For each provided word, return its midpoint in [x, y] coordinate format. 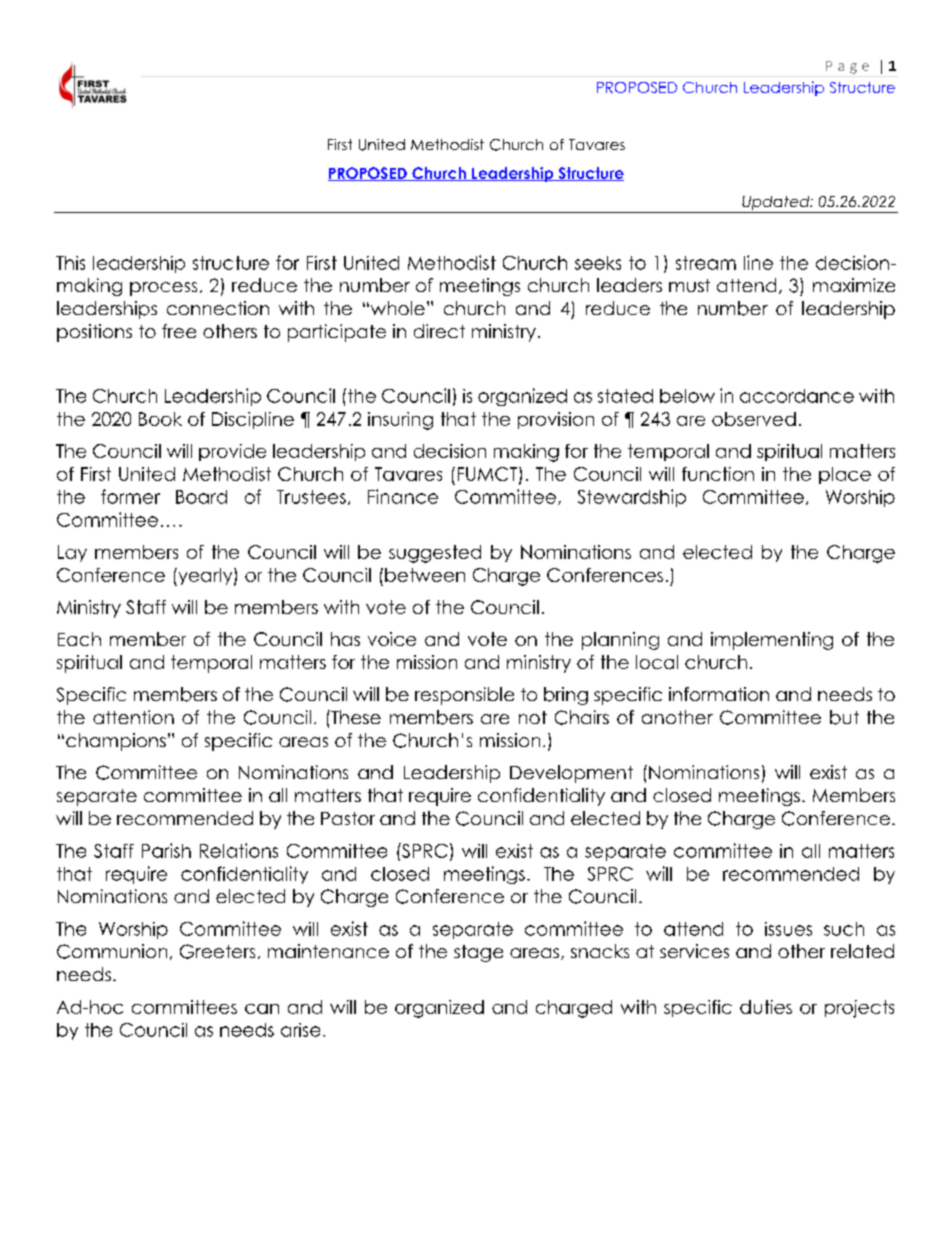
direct [439, 331]
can [262, 1009]
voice [392, 639]
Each [79, 639]
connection [218, 308]
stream [706, 263]
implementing [772, 641]
